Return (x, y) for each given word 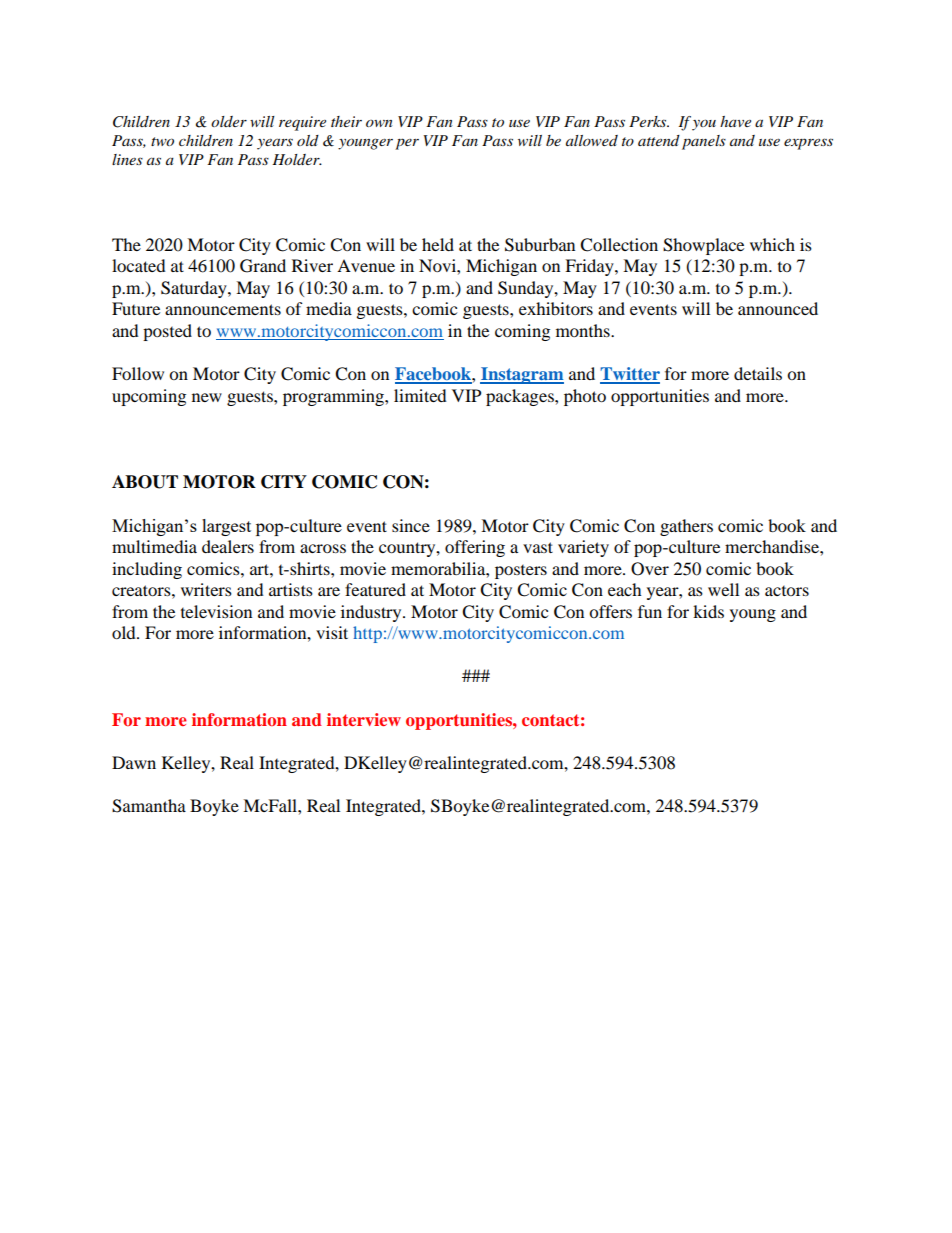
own (379, 123)
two (162, 141)
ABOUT (145, 482)
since (411, 525)
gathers (686, 527)
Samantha (149, 806)
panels (704, 142)
